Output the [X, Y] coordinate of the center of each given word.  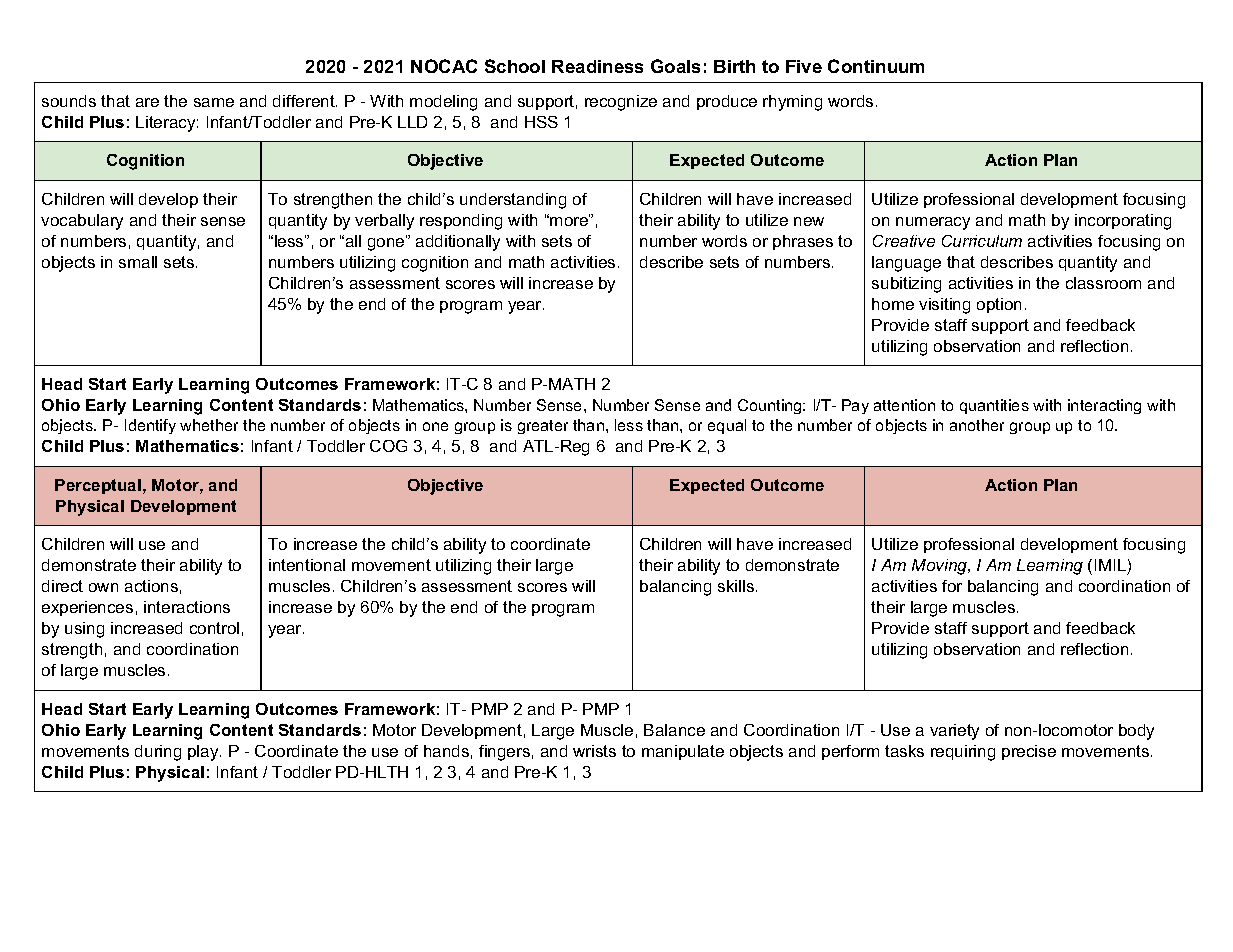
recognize [621, 103]
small [138, 262]
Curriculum [982, 241]
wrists [594, 751]
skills [737, 586]
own [103, 587]
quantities [994, 406]
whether [209, 425]
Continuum [876, 66]
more [570, 220]
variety [954, 732]
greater [543, 427]
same [214, 102]
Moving [941, 567]
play [204, 753]
